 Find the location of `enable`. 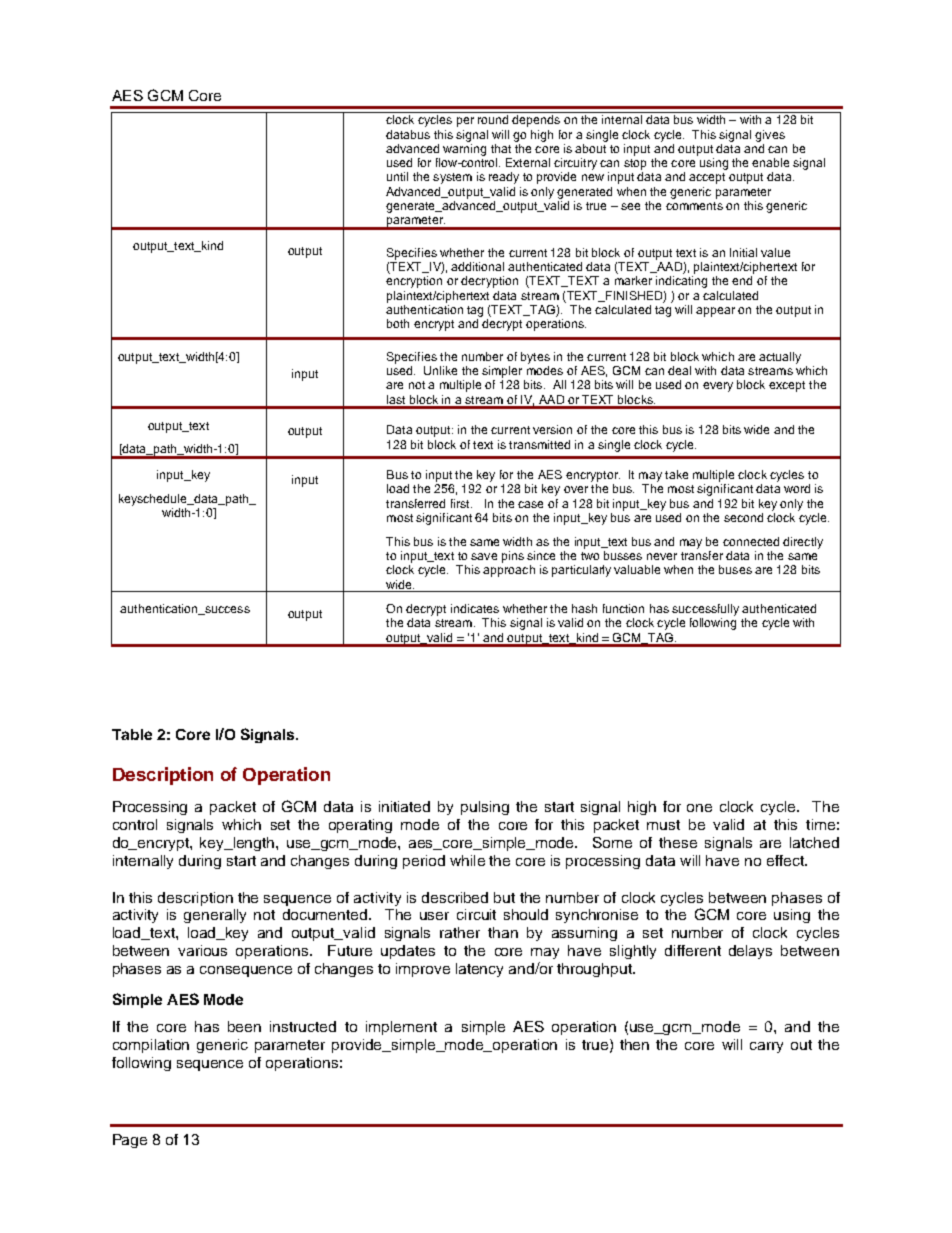

enable is located at coordinates (770, 162).
